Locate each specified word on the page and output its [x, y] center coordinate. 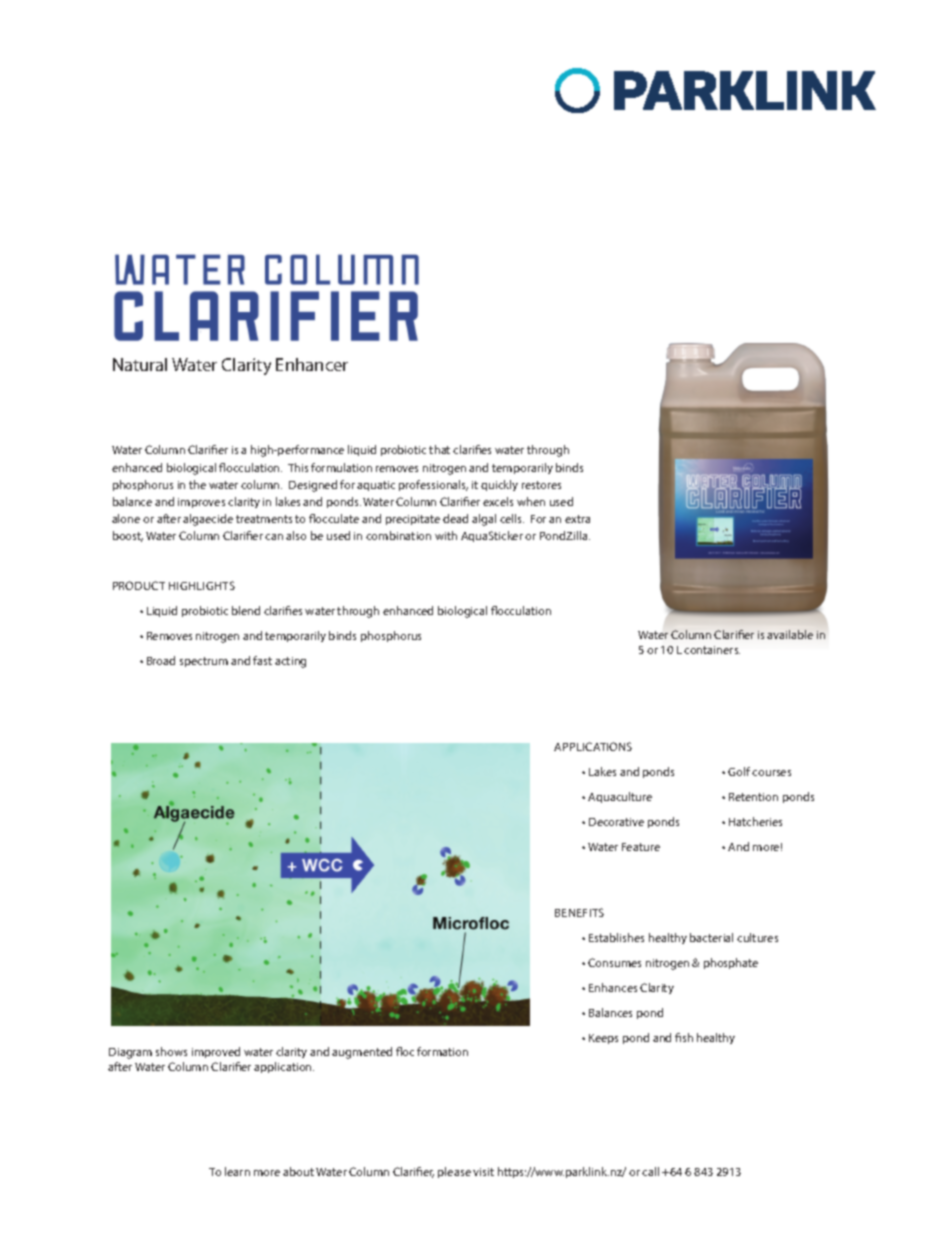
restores [541, 485]
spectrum [204, 662]
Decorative [616, 822]
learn [237, 1171]
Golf [739, 771]
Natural [140, 364]
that [439, 449]
